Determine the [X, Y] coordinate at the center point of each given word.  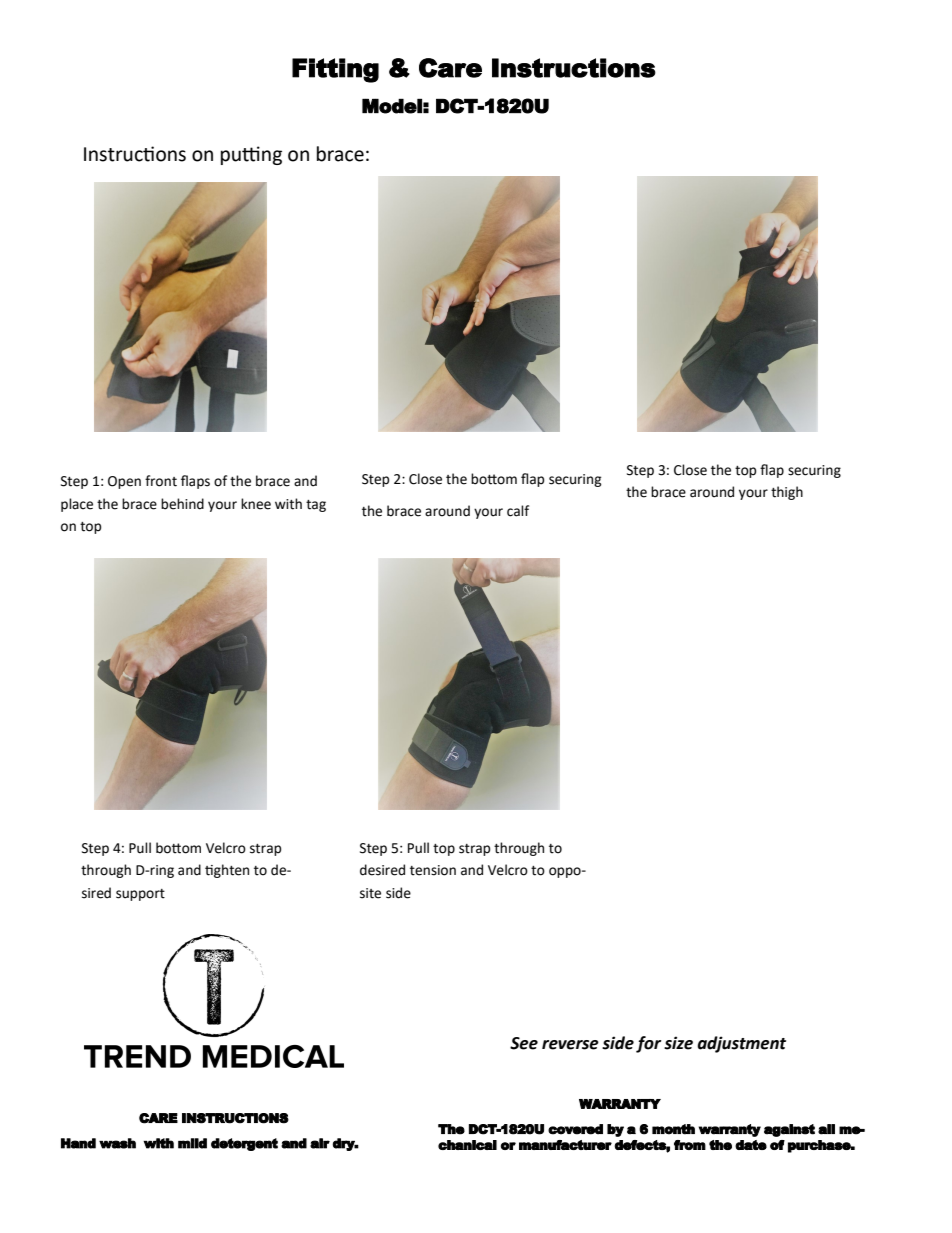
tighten [227, 871]
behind [182, 504]
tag [316, 506]
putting [251, 155]
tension [433, 870]
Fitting [335, 70]
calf [518, 511]
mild [192, 1143]
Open [124, 482]
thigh [787, 493]
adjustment [741, 1044]
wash [117, 1143]
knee [256, 504]
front [161, 481]
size [678, 1043]
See [524, 1043]
